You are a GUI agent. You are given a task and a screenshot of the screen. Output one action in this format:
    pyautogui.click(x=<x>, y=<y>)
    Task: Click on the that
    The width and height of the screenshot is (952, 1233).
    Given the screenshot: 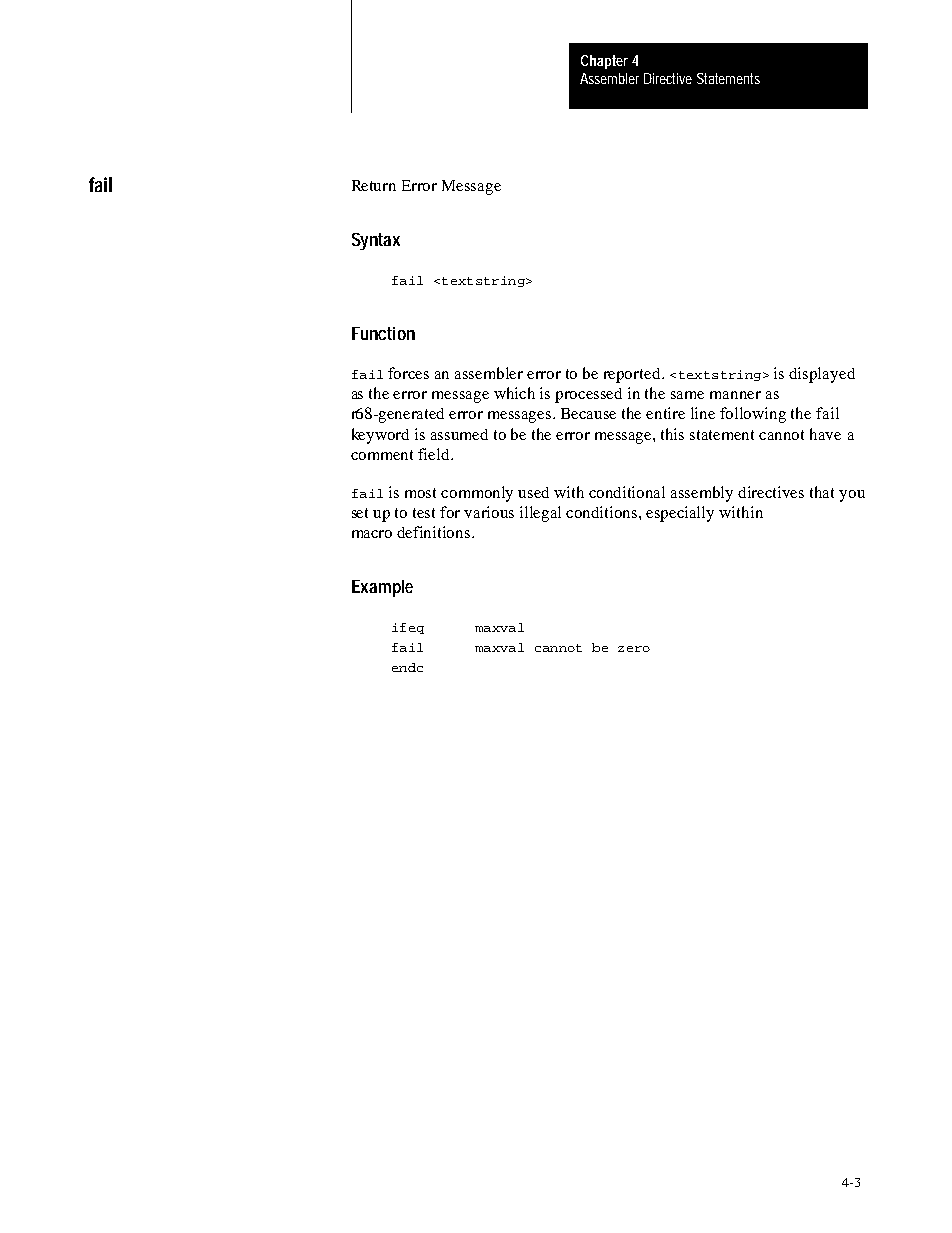 What is the action you would take?
    pyautogui.click(x=822, y=492)
